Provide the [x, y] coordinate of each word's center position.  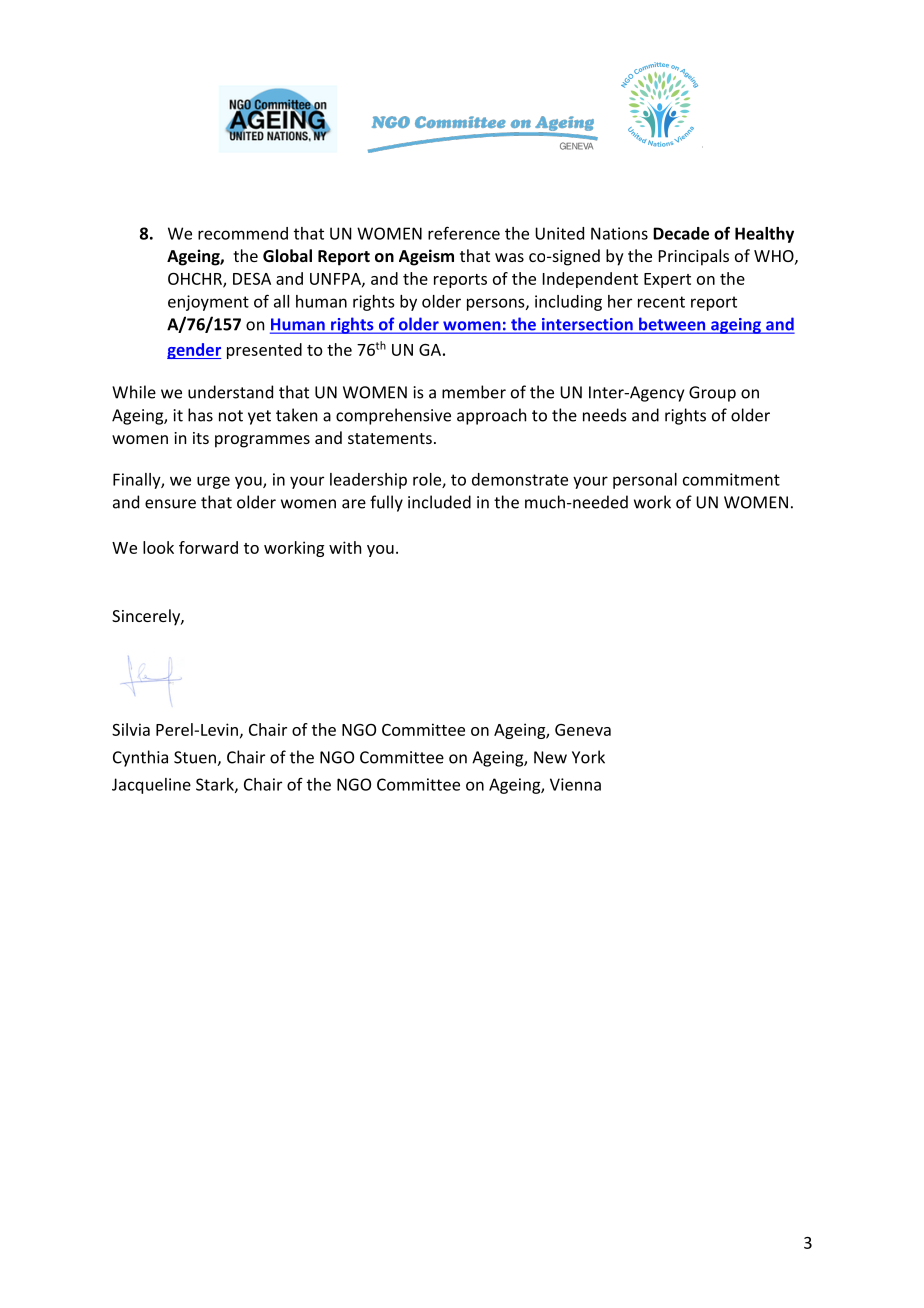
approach [491, 416]
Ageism [426, 257]
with [345, 547]
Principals [694, 257]
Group [712, 394]
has [200, 415]
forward [208, 547]
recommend [243, 233]
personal [645, 481]
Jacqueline [151, 786]
